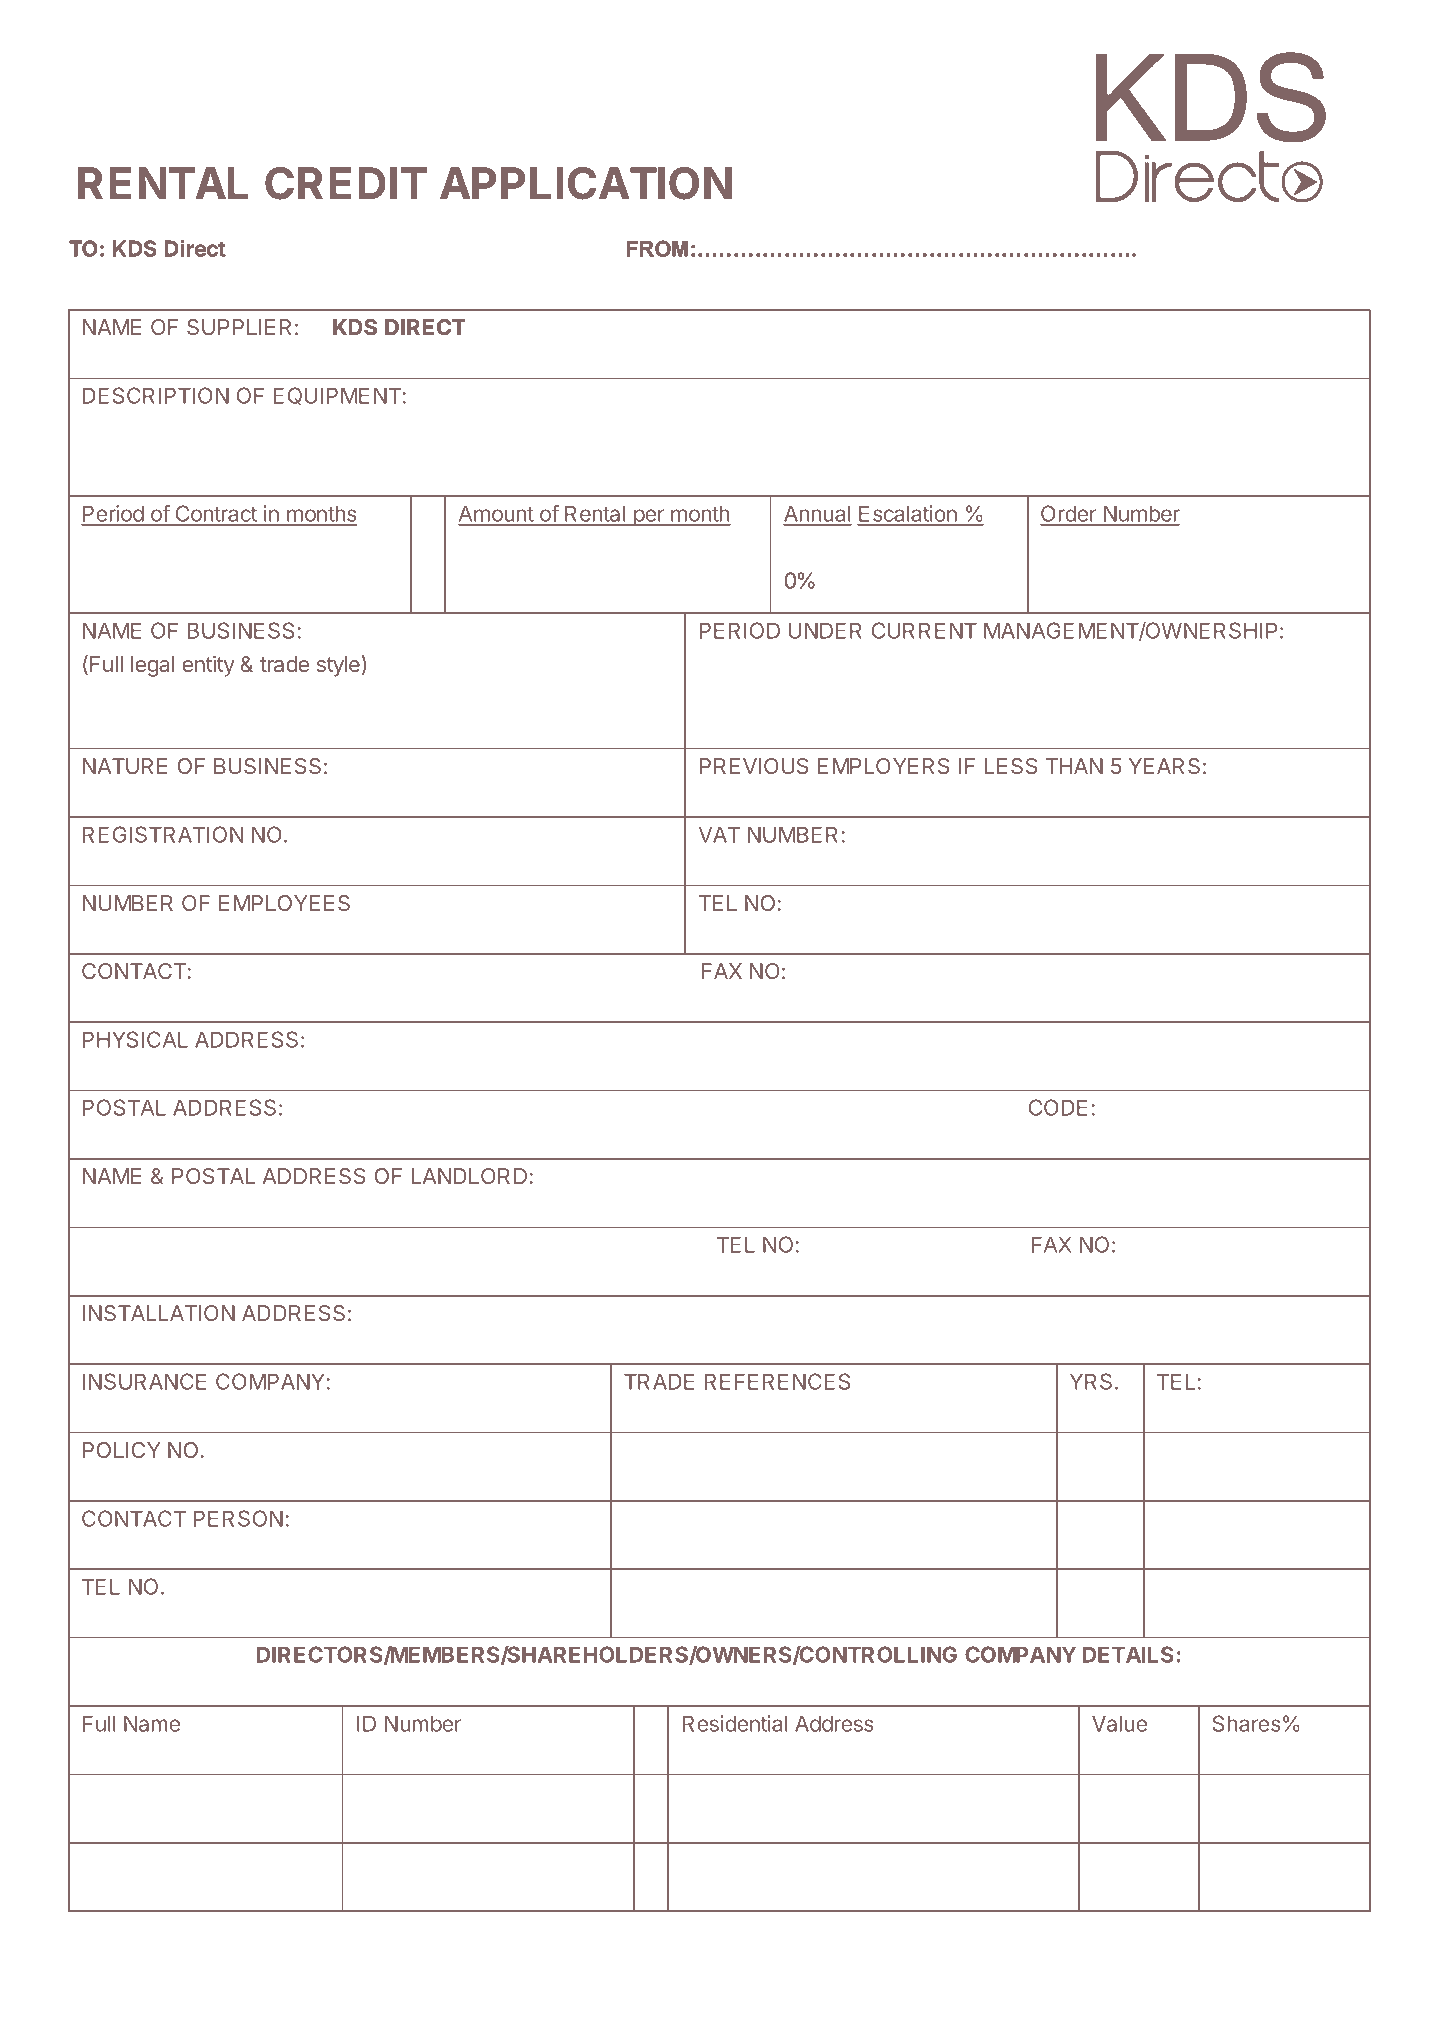 This image has width=1438, height=2034. I want to click on APPLICATION, so click(586, 183).
